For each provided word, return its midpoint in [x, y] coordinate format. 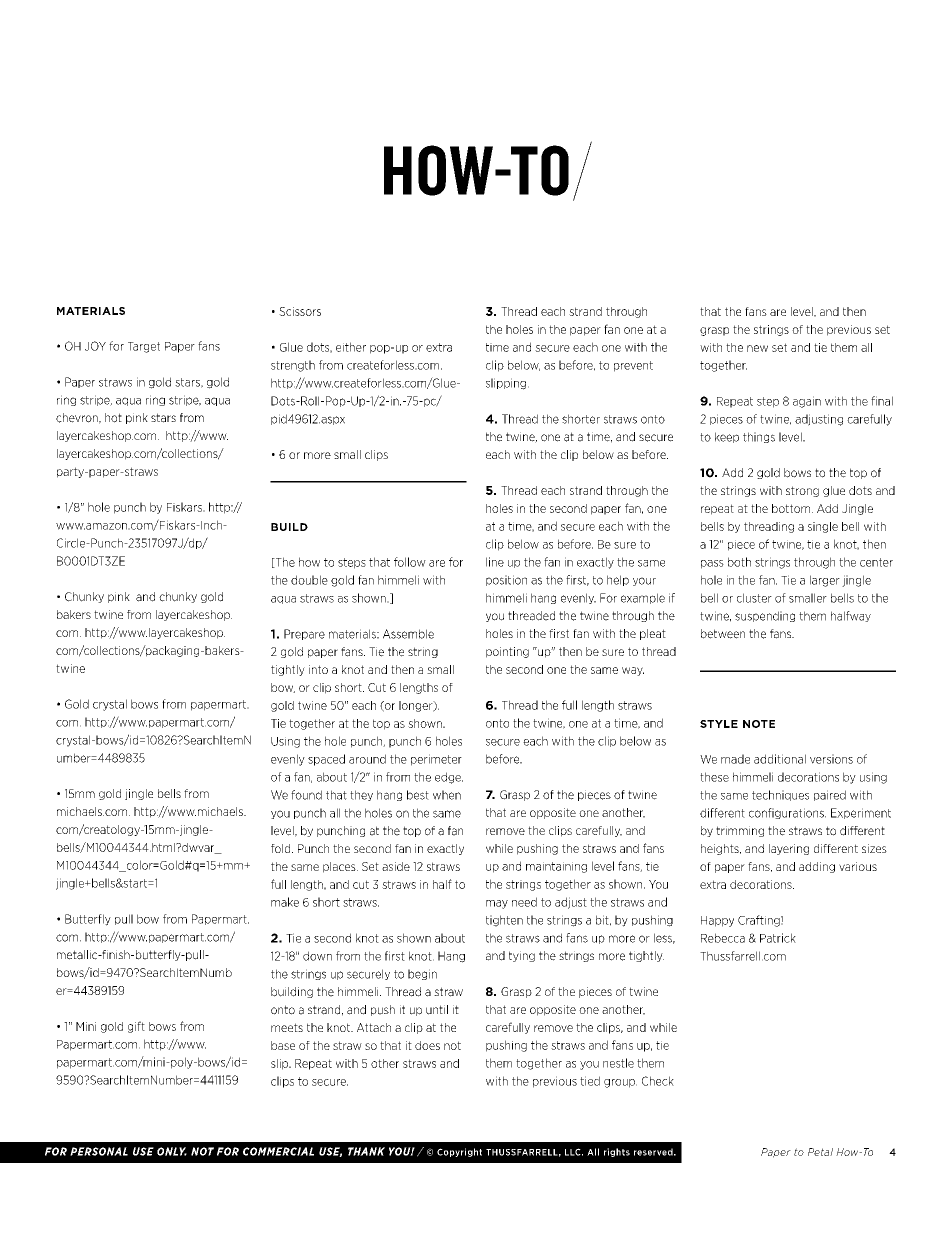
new [757, 348]
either [351, 347]
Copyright [459, 1152]
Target [144, 347]
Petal [820, 1152]
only [172, 1151]
